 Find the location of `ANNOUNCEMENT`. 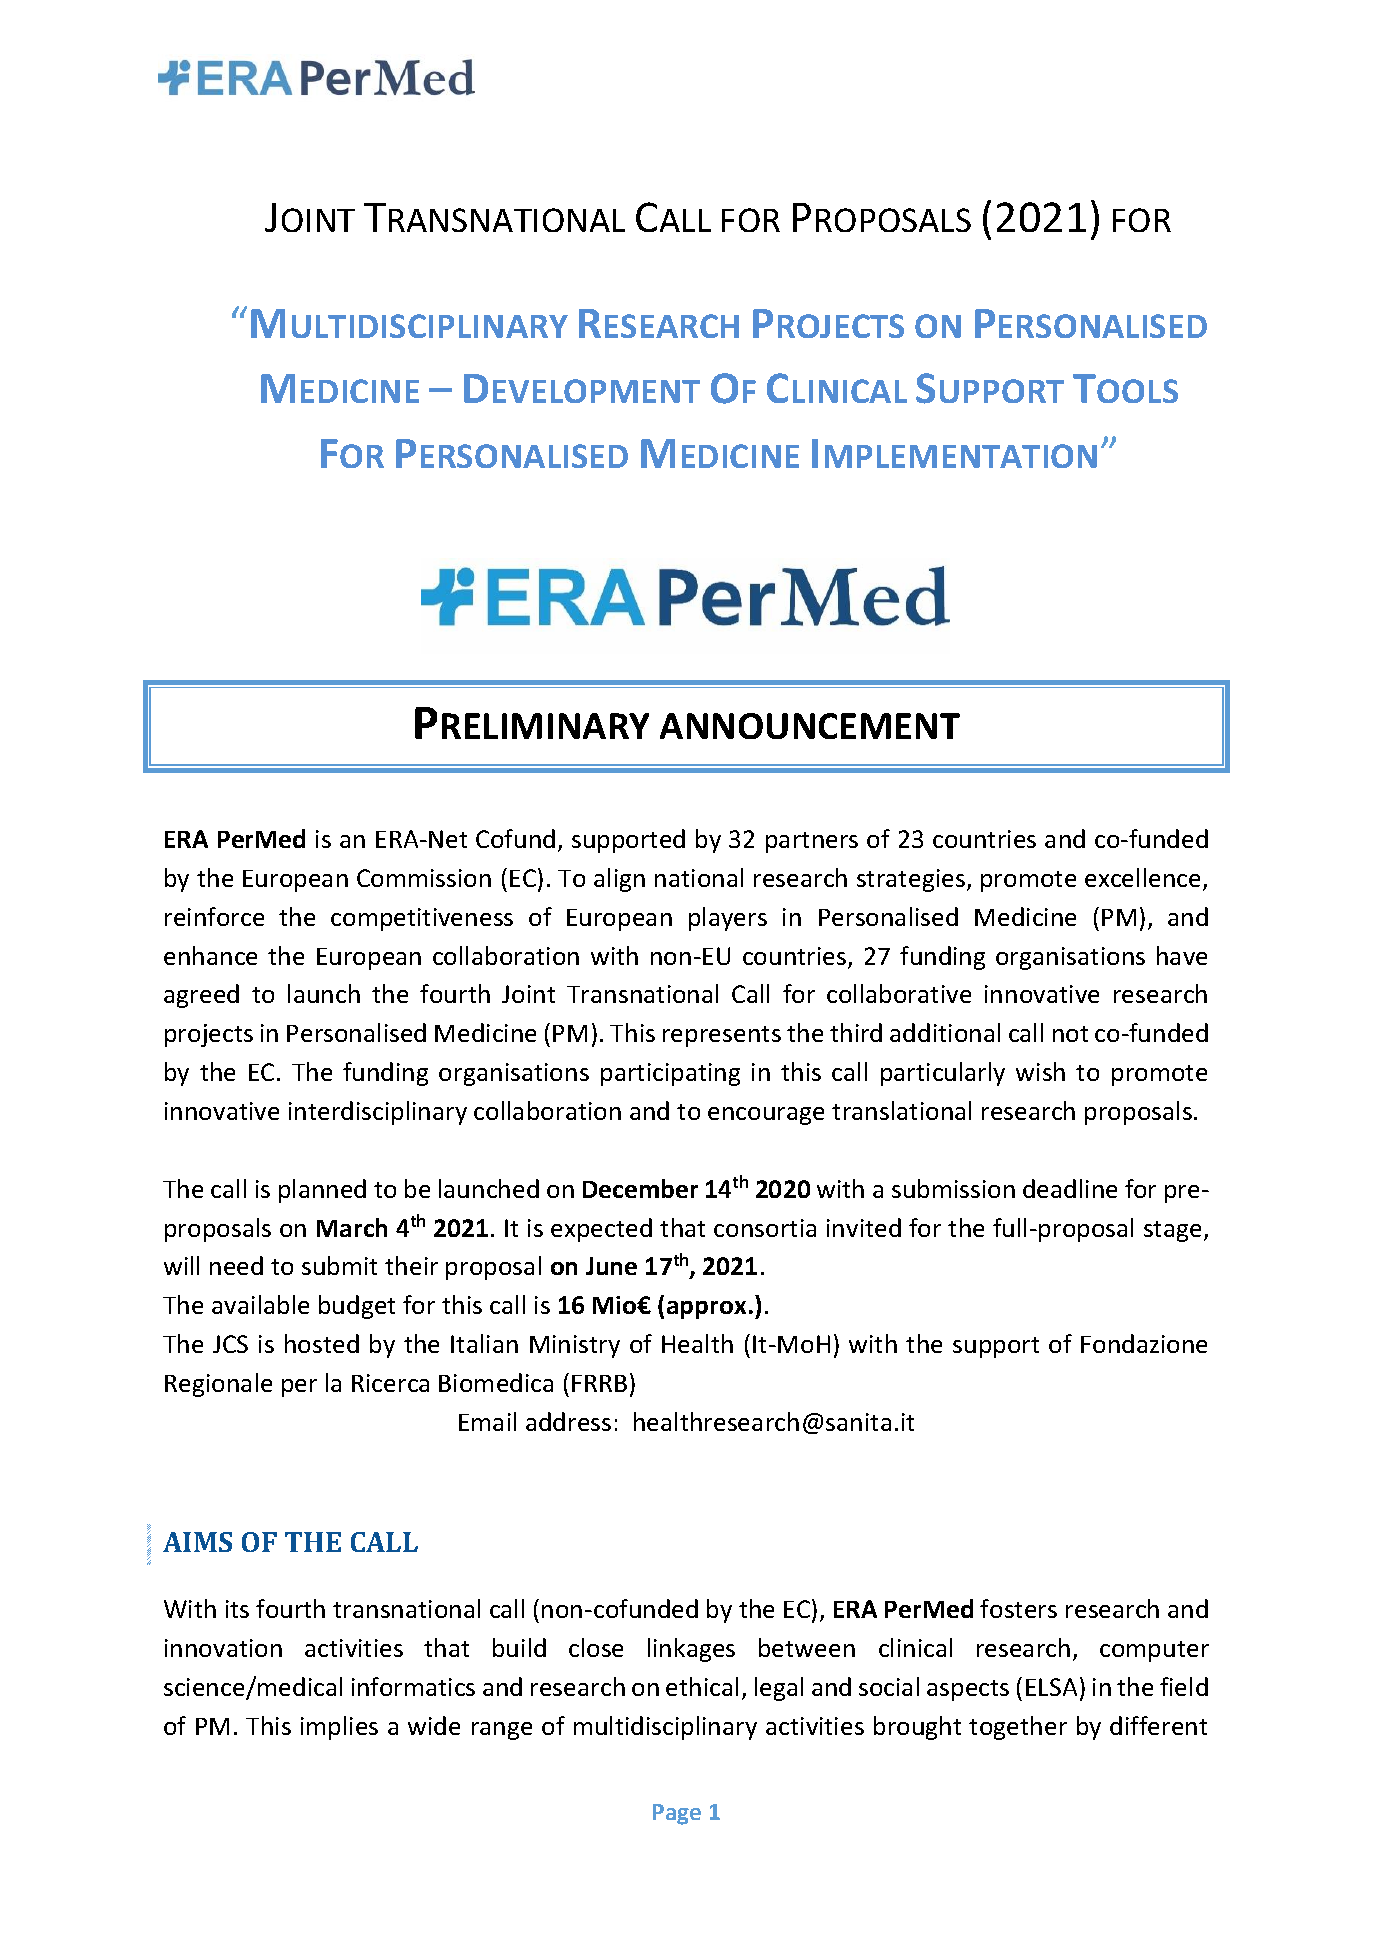

ANNOUNCEMENT is located at coordinates (810, 726).
